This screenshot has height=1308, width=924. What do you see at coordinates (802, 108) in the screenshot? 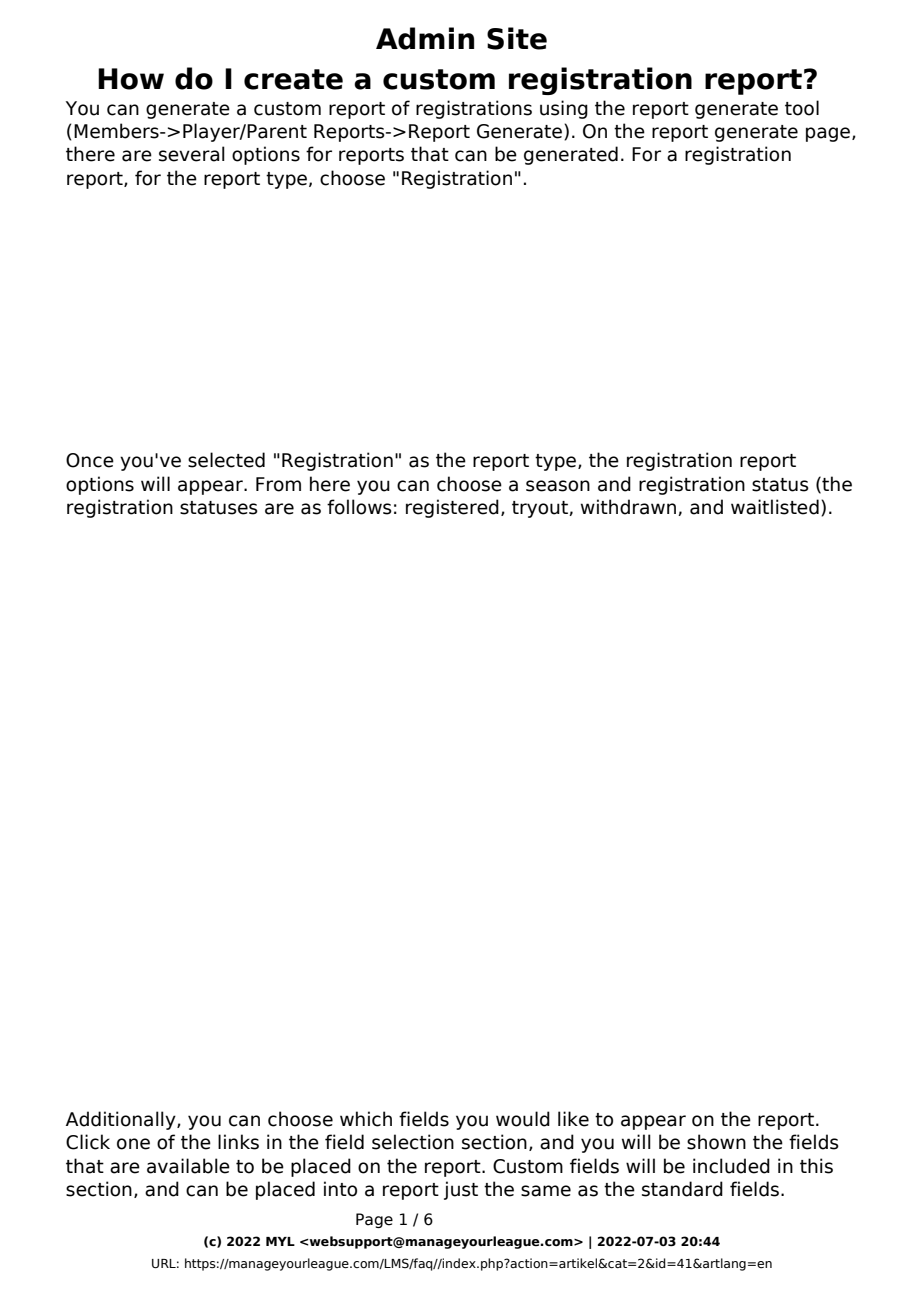
I see `tool` at bounding box center [802, 108].
